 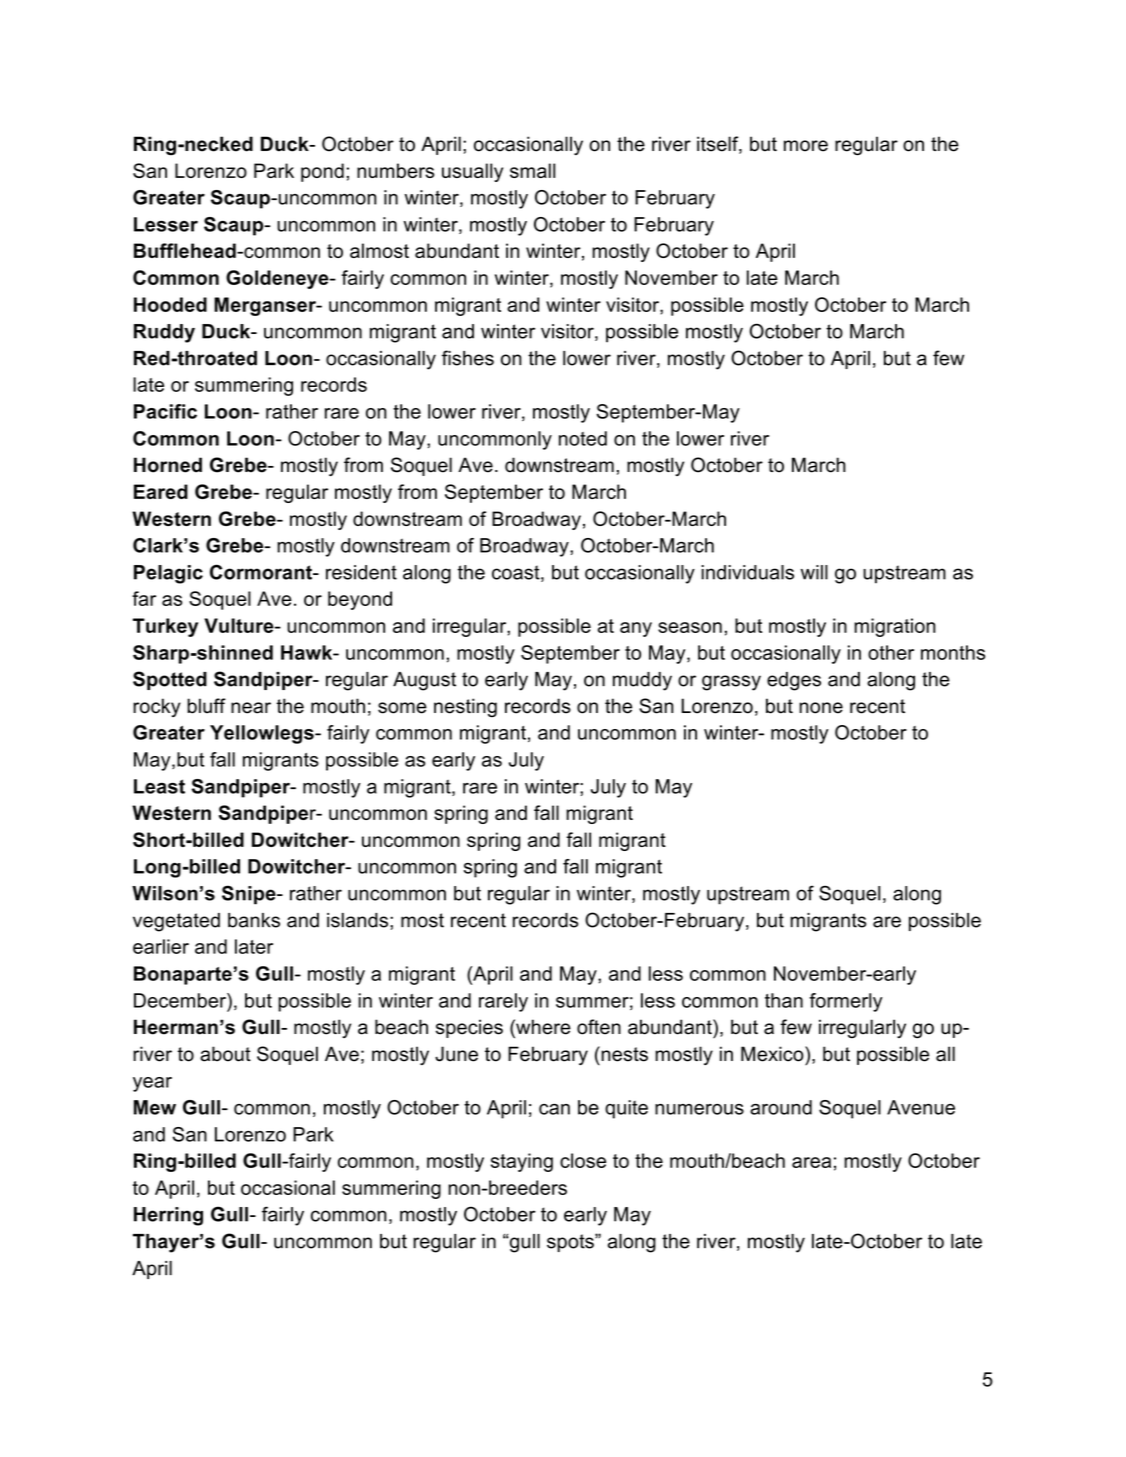 I want to click on more, so click(x=806, y=146).
